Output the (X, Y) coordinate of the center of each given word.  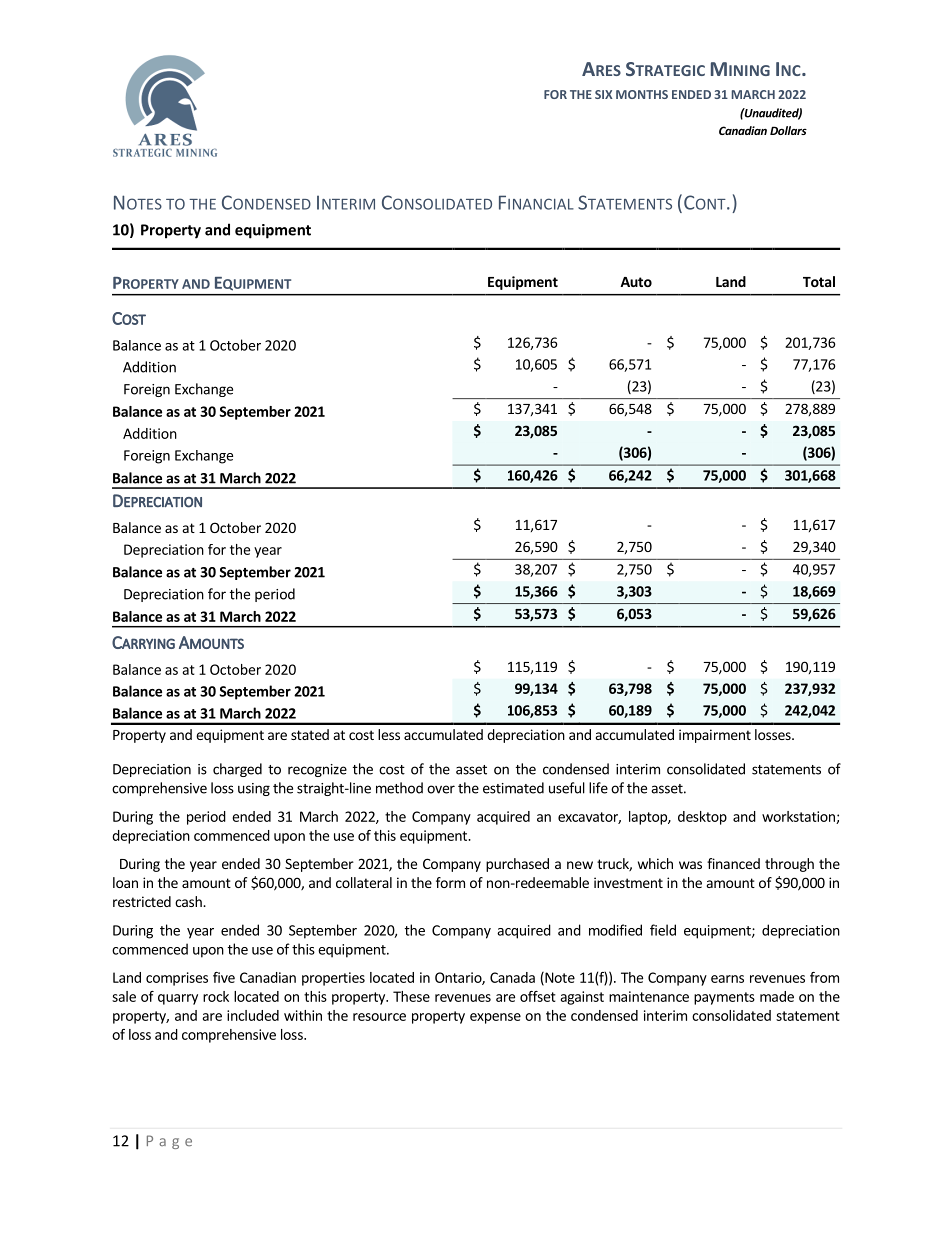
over (441, 789)
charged (237, 770)
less (389, 734)
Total (819, 281)
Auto (636, 282)
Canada (512, 977)
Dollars (788, 130)
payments (724, 998)
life (598, 788)
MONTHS (642, 94)
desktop (702, 818)
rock (216, 996)
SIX (604, 94)
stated (310, 734)
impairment (715, 736)
